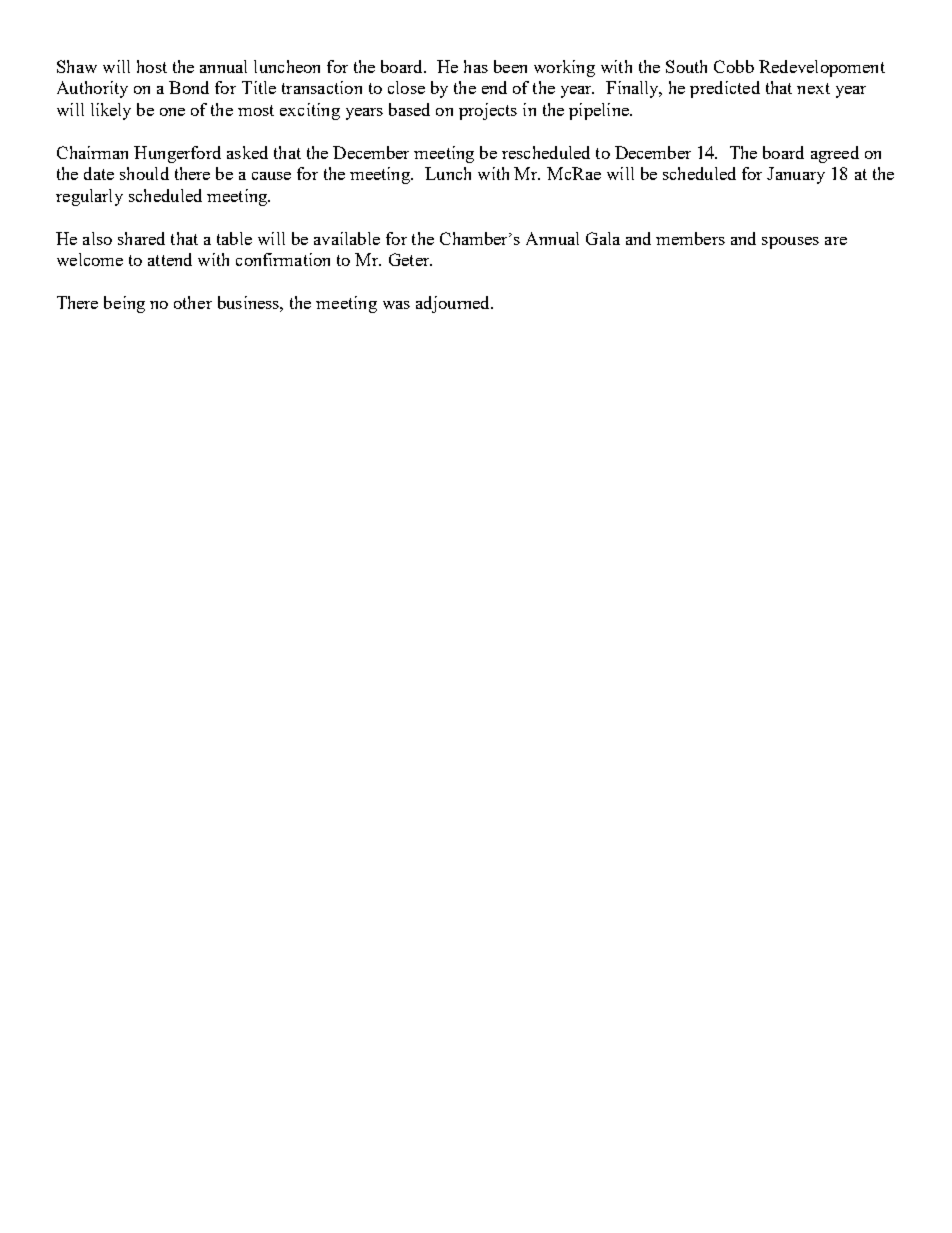  I want to click on shared, so click(141, 238).
